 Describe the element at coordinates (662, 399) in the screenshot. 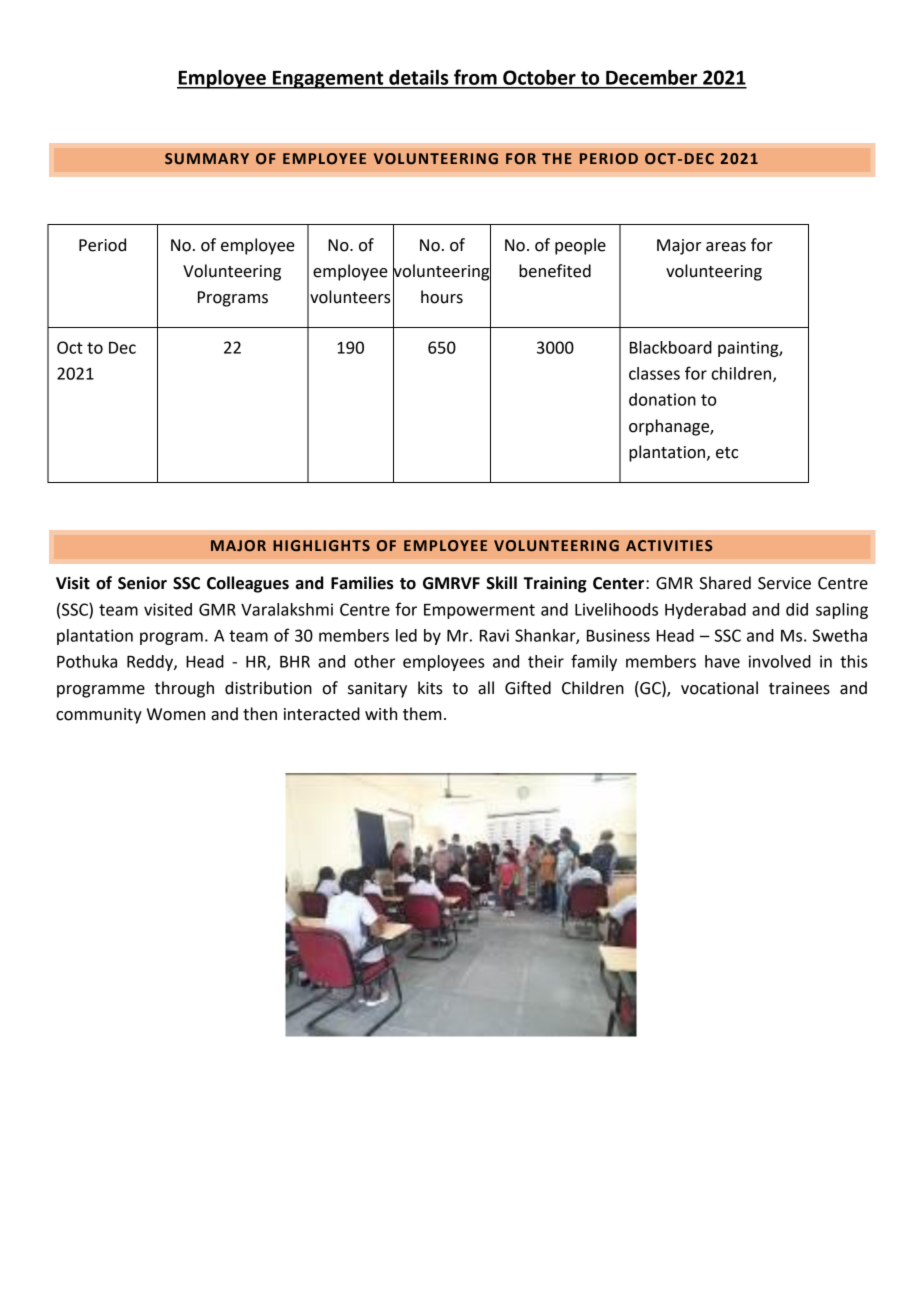

I see `donation` at that location.
